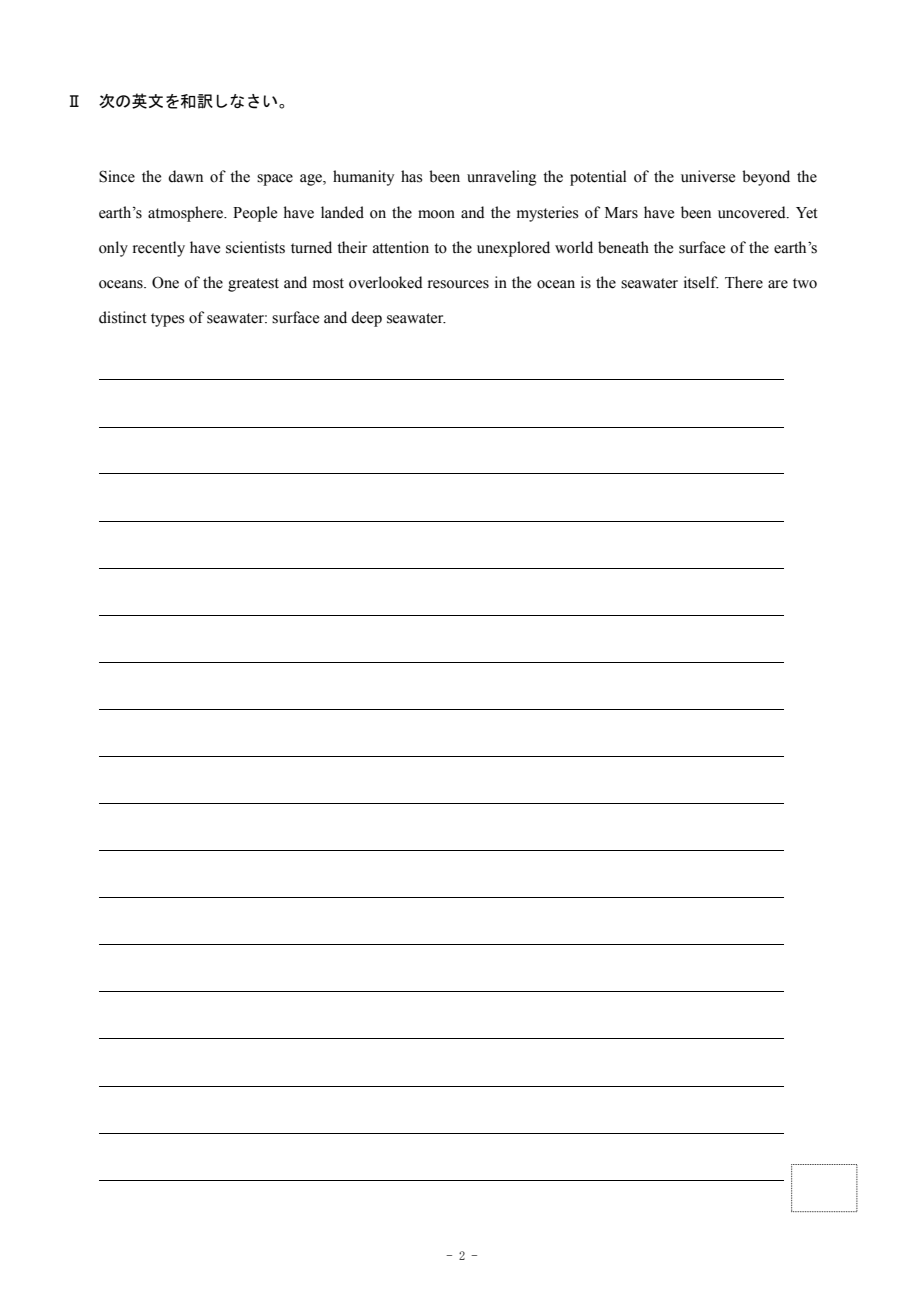 Image resolution: width=924 pixels, height=1308 pixels. Describe the element at coordinates (623, 247) in the page. I see `beneath` at that location.
